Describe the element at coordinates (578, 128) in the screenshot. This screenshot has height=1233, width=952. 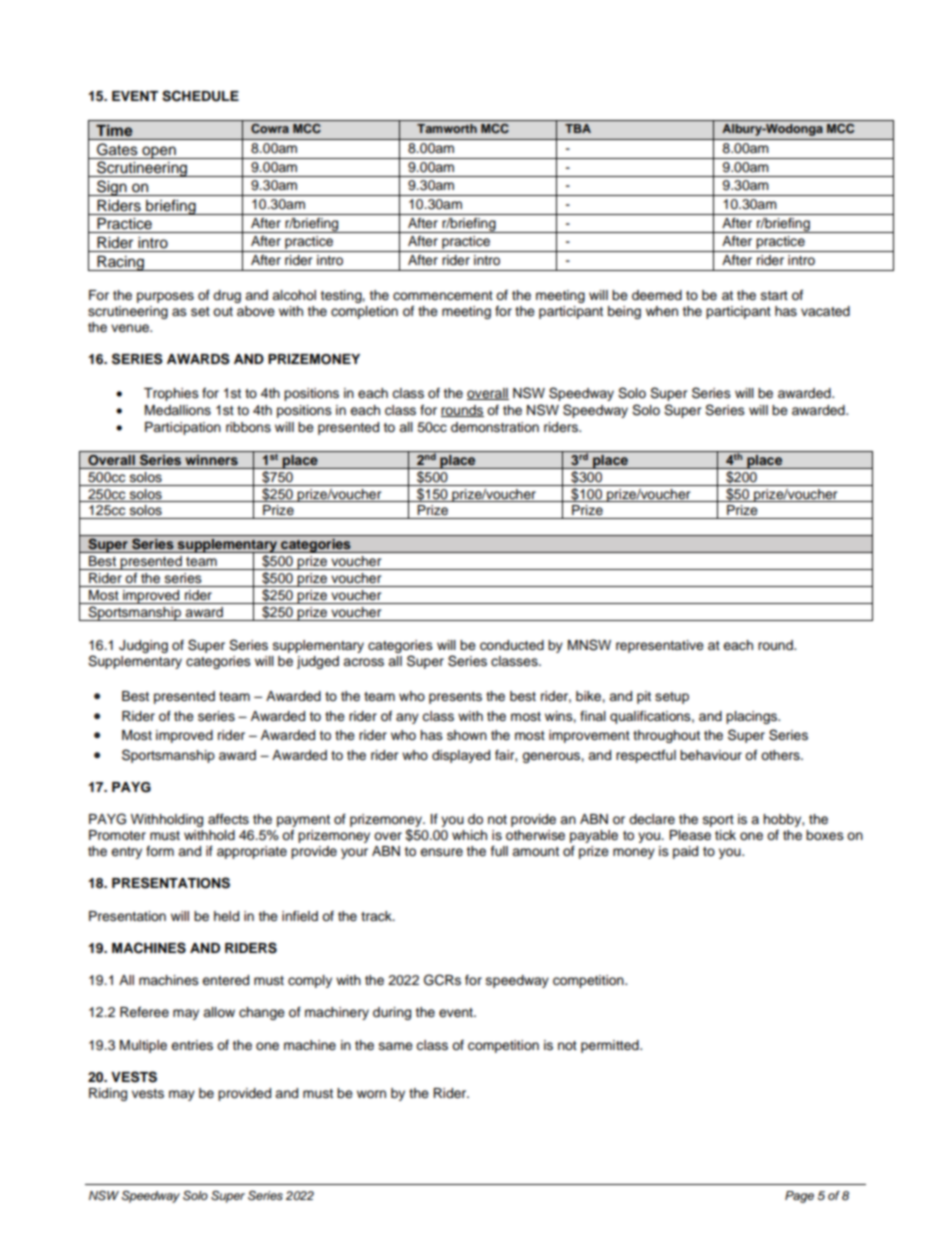
I see `TBA` at that location.
